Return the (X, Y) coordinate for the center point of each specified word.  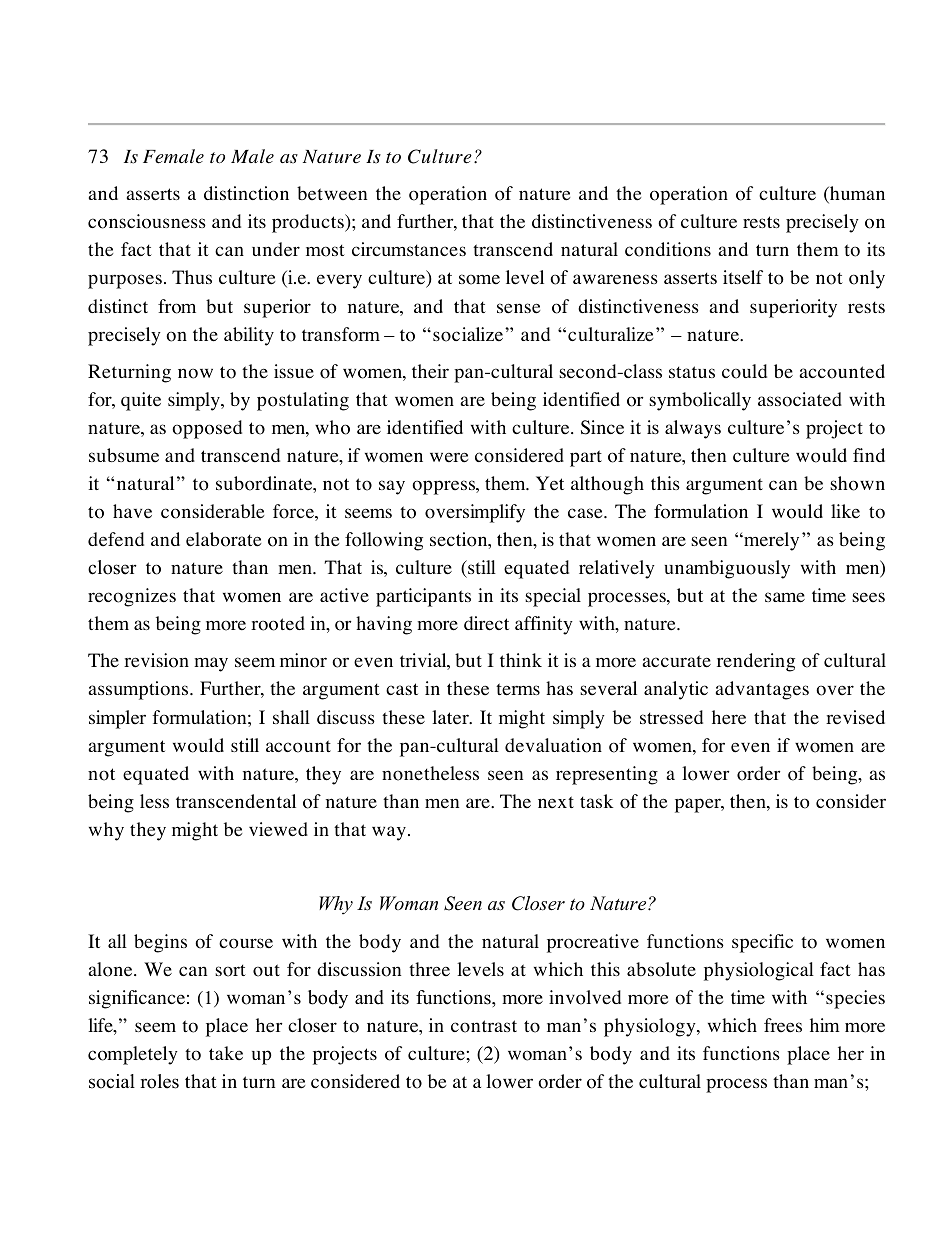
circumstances (409, 249)
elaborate (223, 539)
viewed (278, 829)
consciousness (147, 221)
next (556, 802)
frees (783, 1025)
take (226, 1053)
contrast (484, 1026)
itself (743, 277)
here (729, 717)
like (845, 511)
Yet (550, 483)
